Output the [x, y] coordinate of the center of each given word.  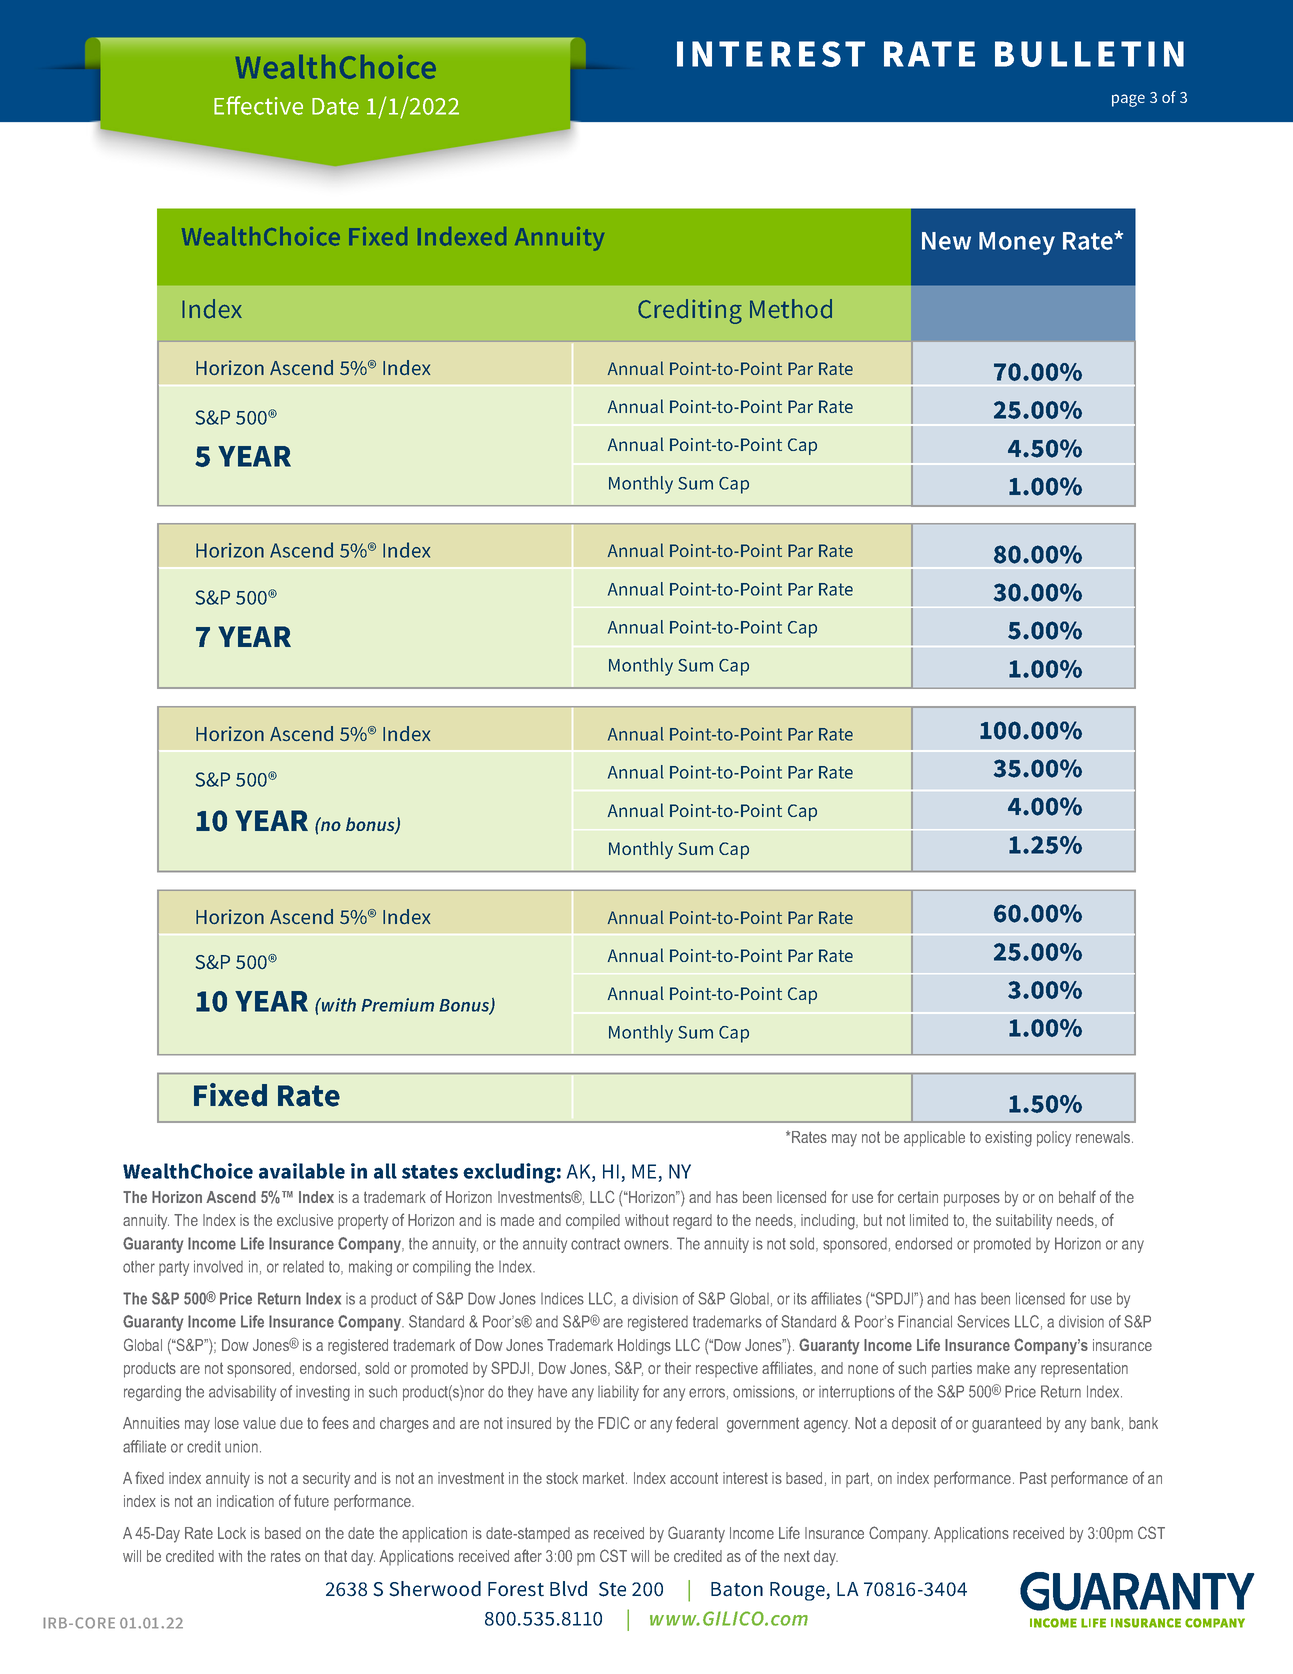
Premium [397, 1005]
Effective [258, 105]
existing [1008, 1139]
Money [1017, 243]
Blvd [568, 1589]
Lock [232, 1533]
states [430, 1172]
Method [791, 309]
